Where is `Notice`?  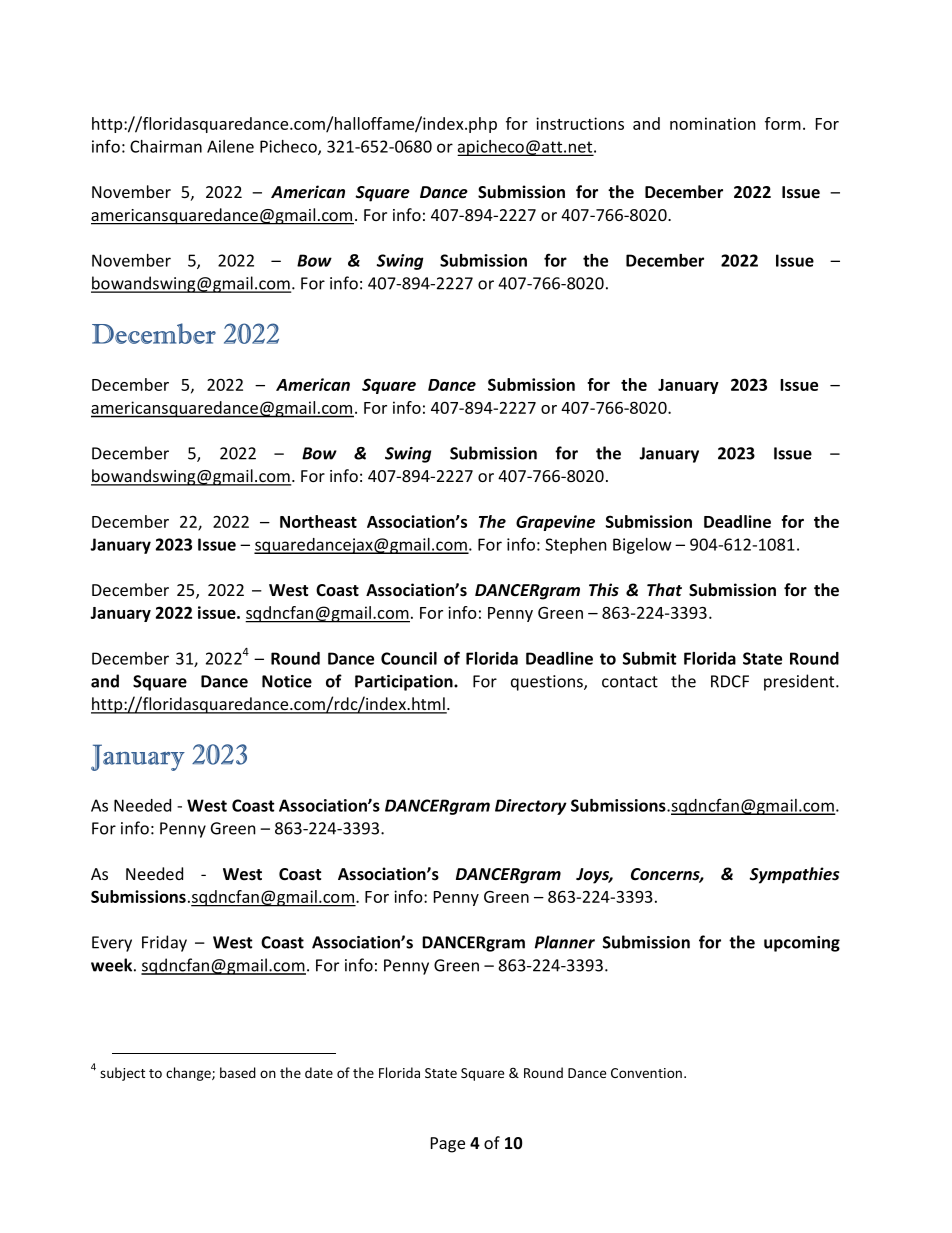
Notice is located at coordinates (287, 681).
